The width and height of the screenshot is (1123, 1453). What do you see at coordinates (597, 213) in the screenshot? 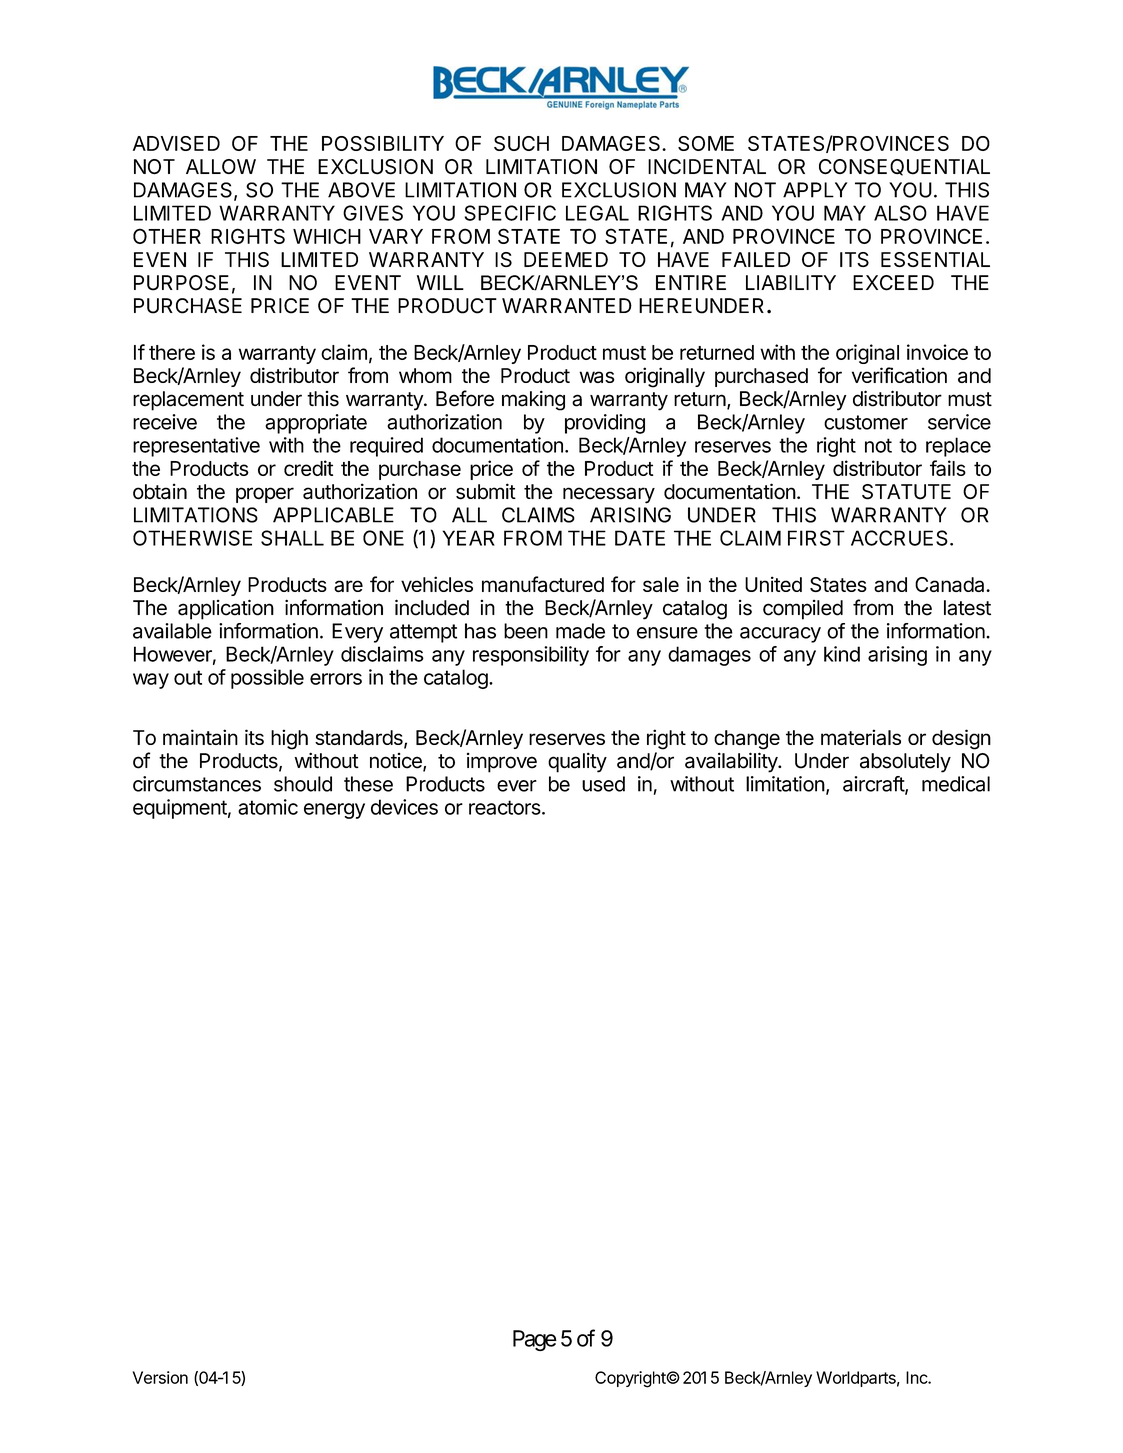
I see `LEGAL` at bounding box center [597, 213].
